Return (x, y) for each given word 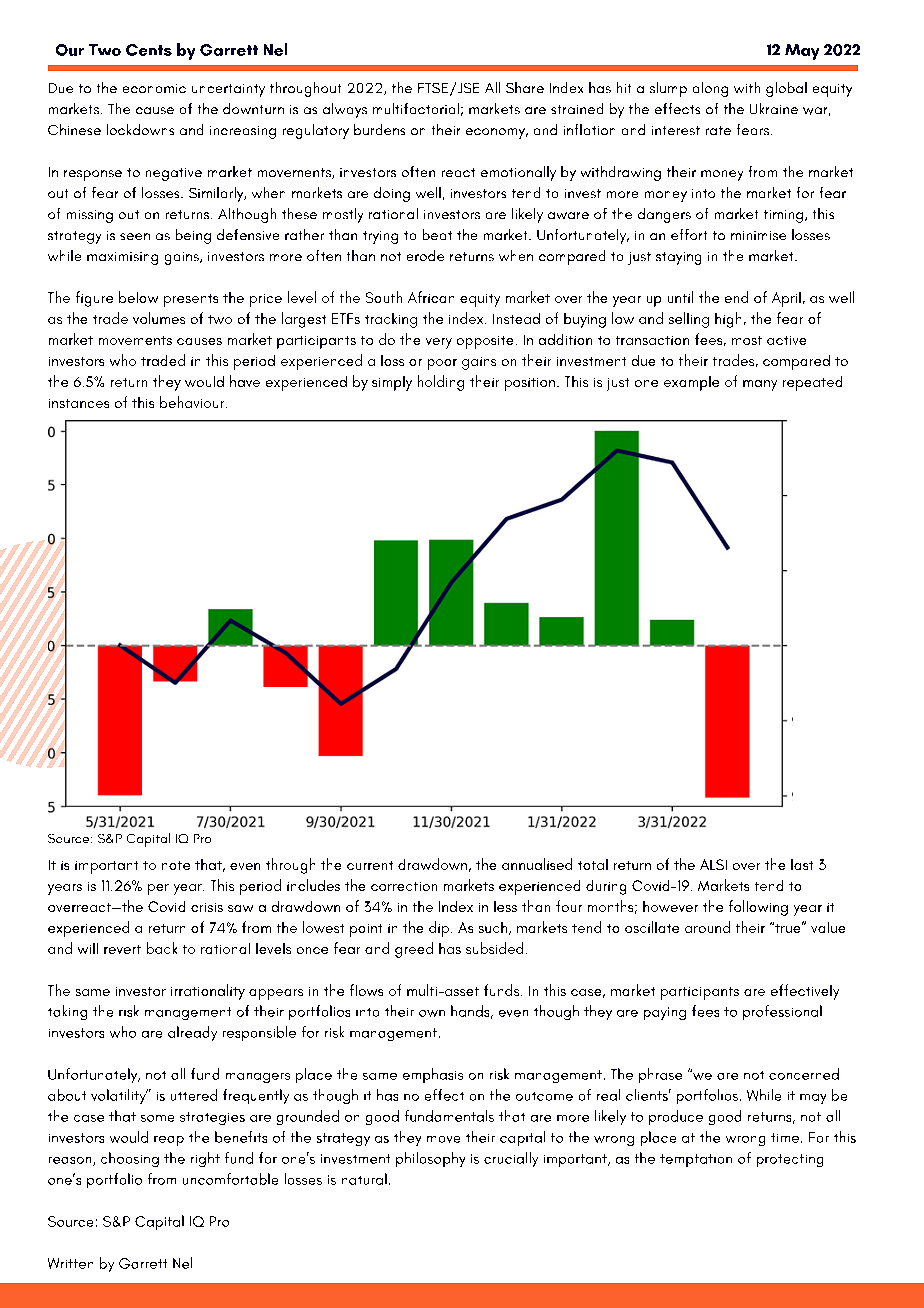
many (760, 385)
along (710, 89)
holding (441, 383)
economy (497, 133)
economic (154, 88)
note (176, 865)
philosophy (430, 1159)
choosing (130, 1159)
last (802, 864)
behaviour (193, 402)
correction (404, 886)
